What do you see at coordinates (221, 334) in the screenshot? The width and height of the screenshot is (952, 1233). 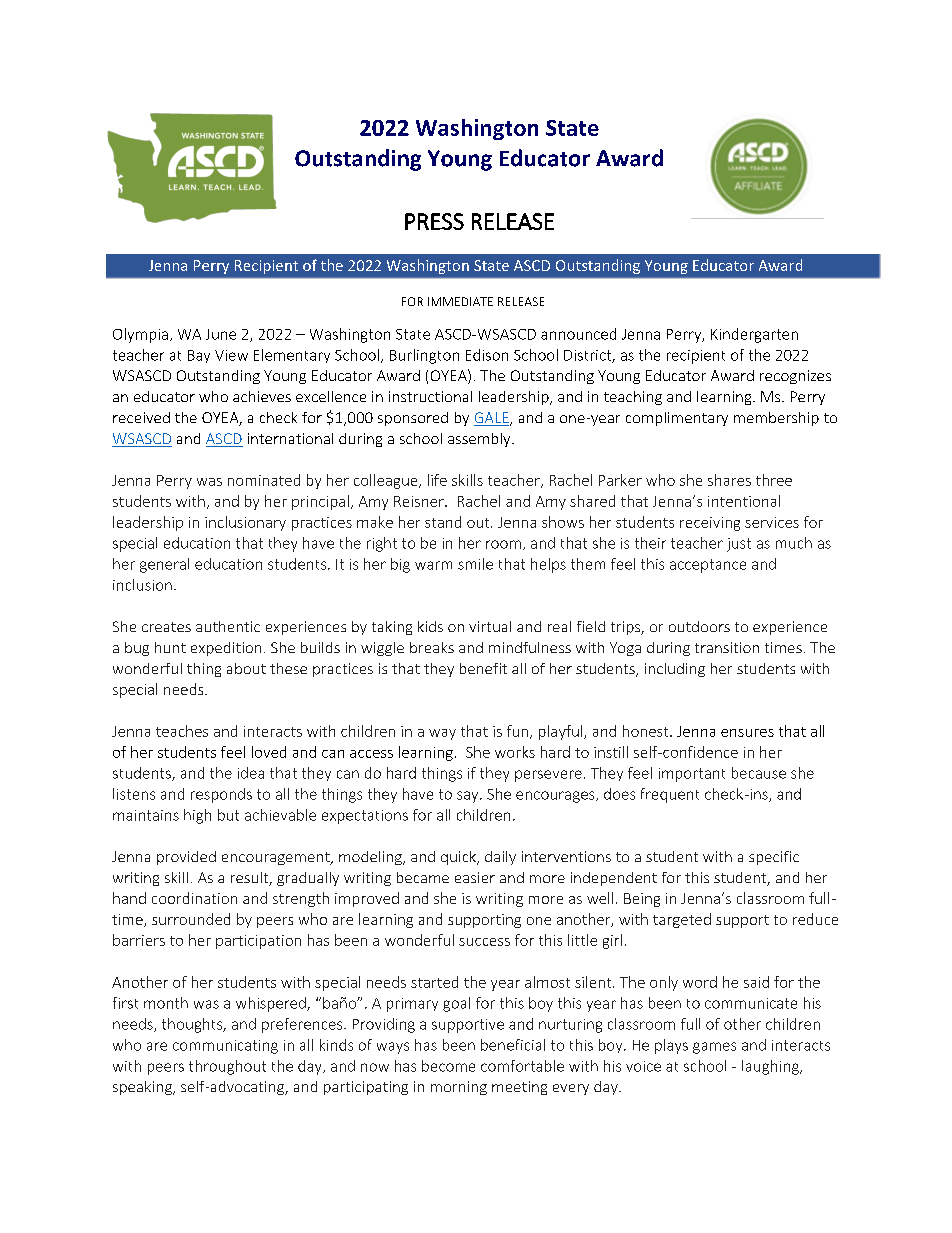 I see `June` at bounding box center [221, 334].
